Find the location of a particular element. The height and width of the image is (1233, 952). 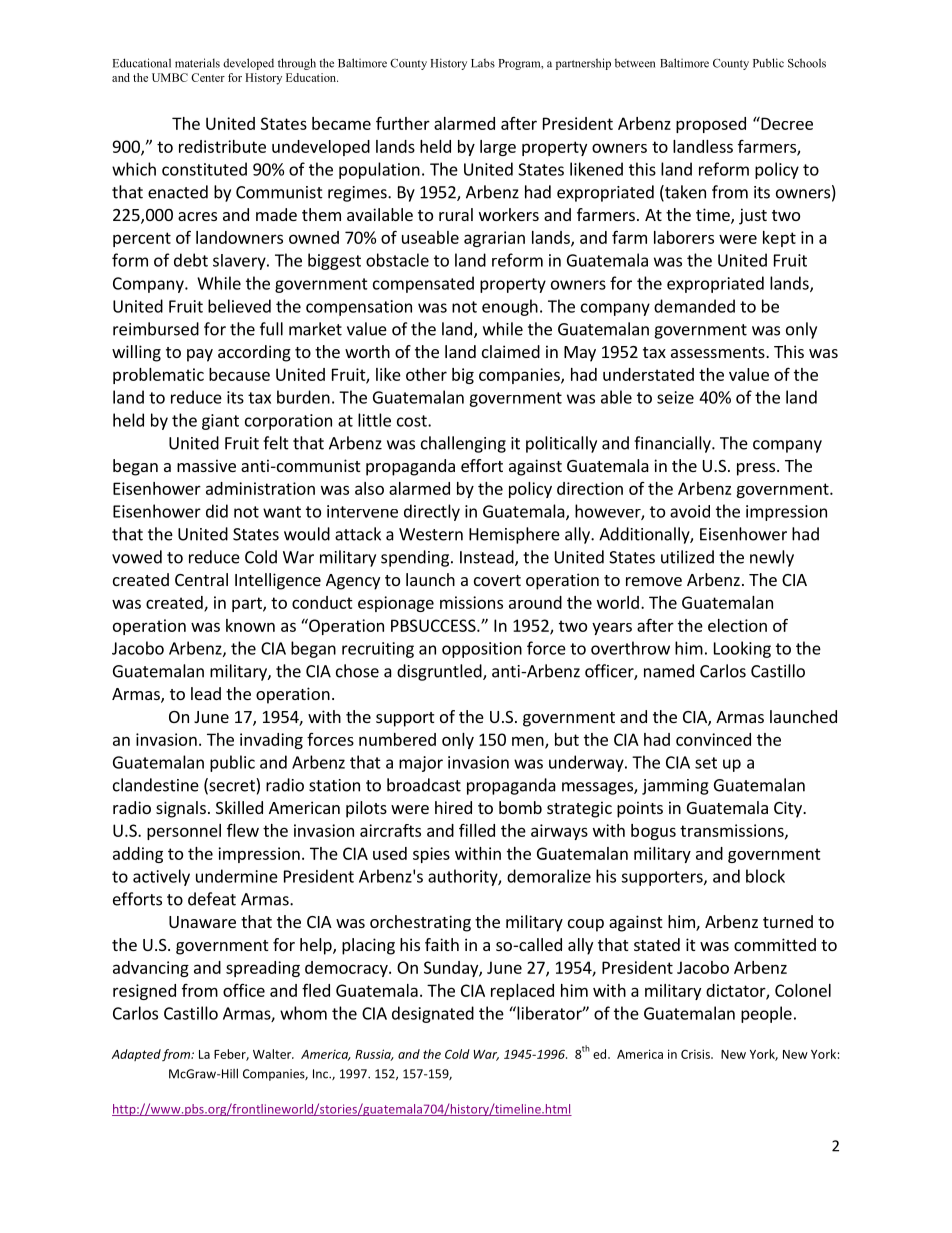

Center is located at coordinates (208, 77).
